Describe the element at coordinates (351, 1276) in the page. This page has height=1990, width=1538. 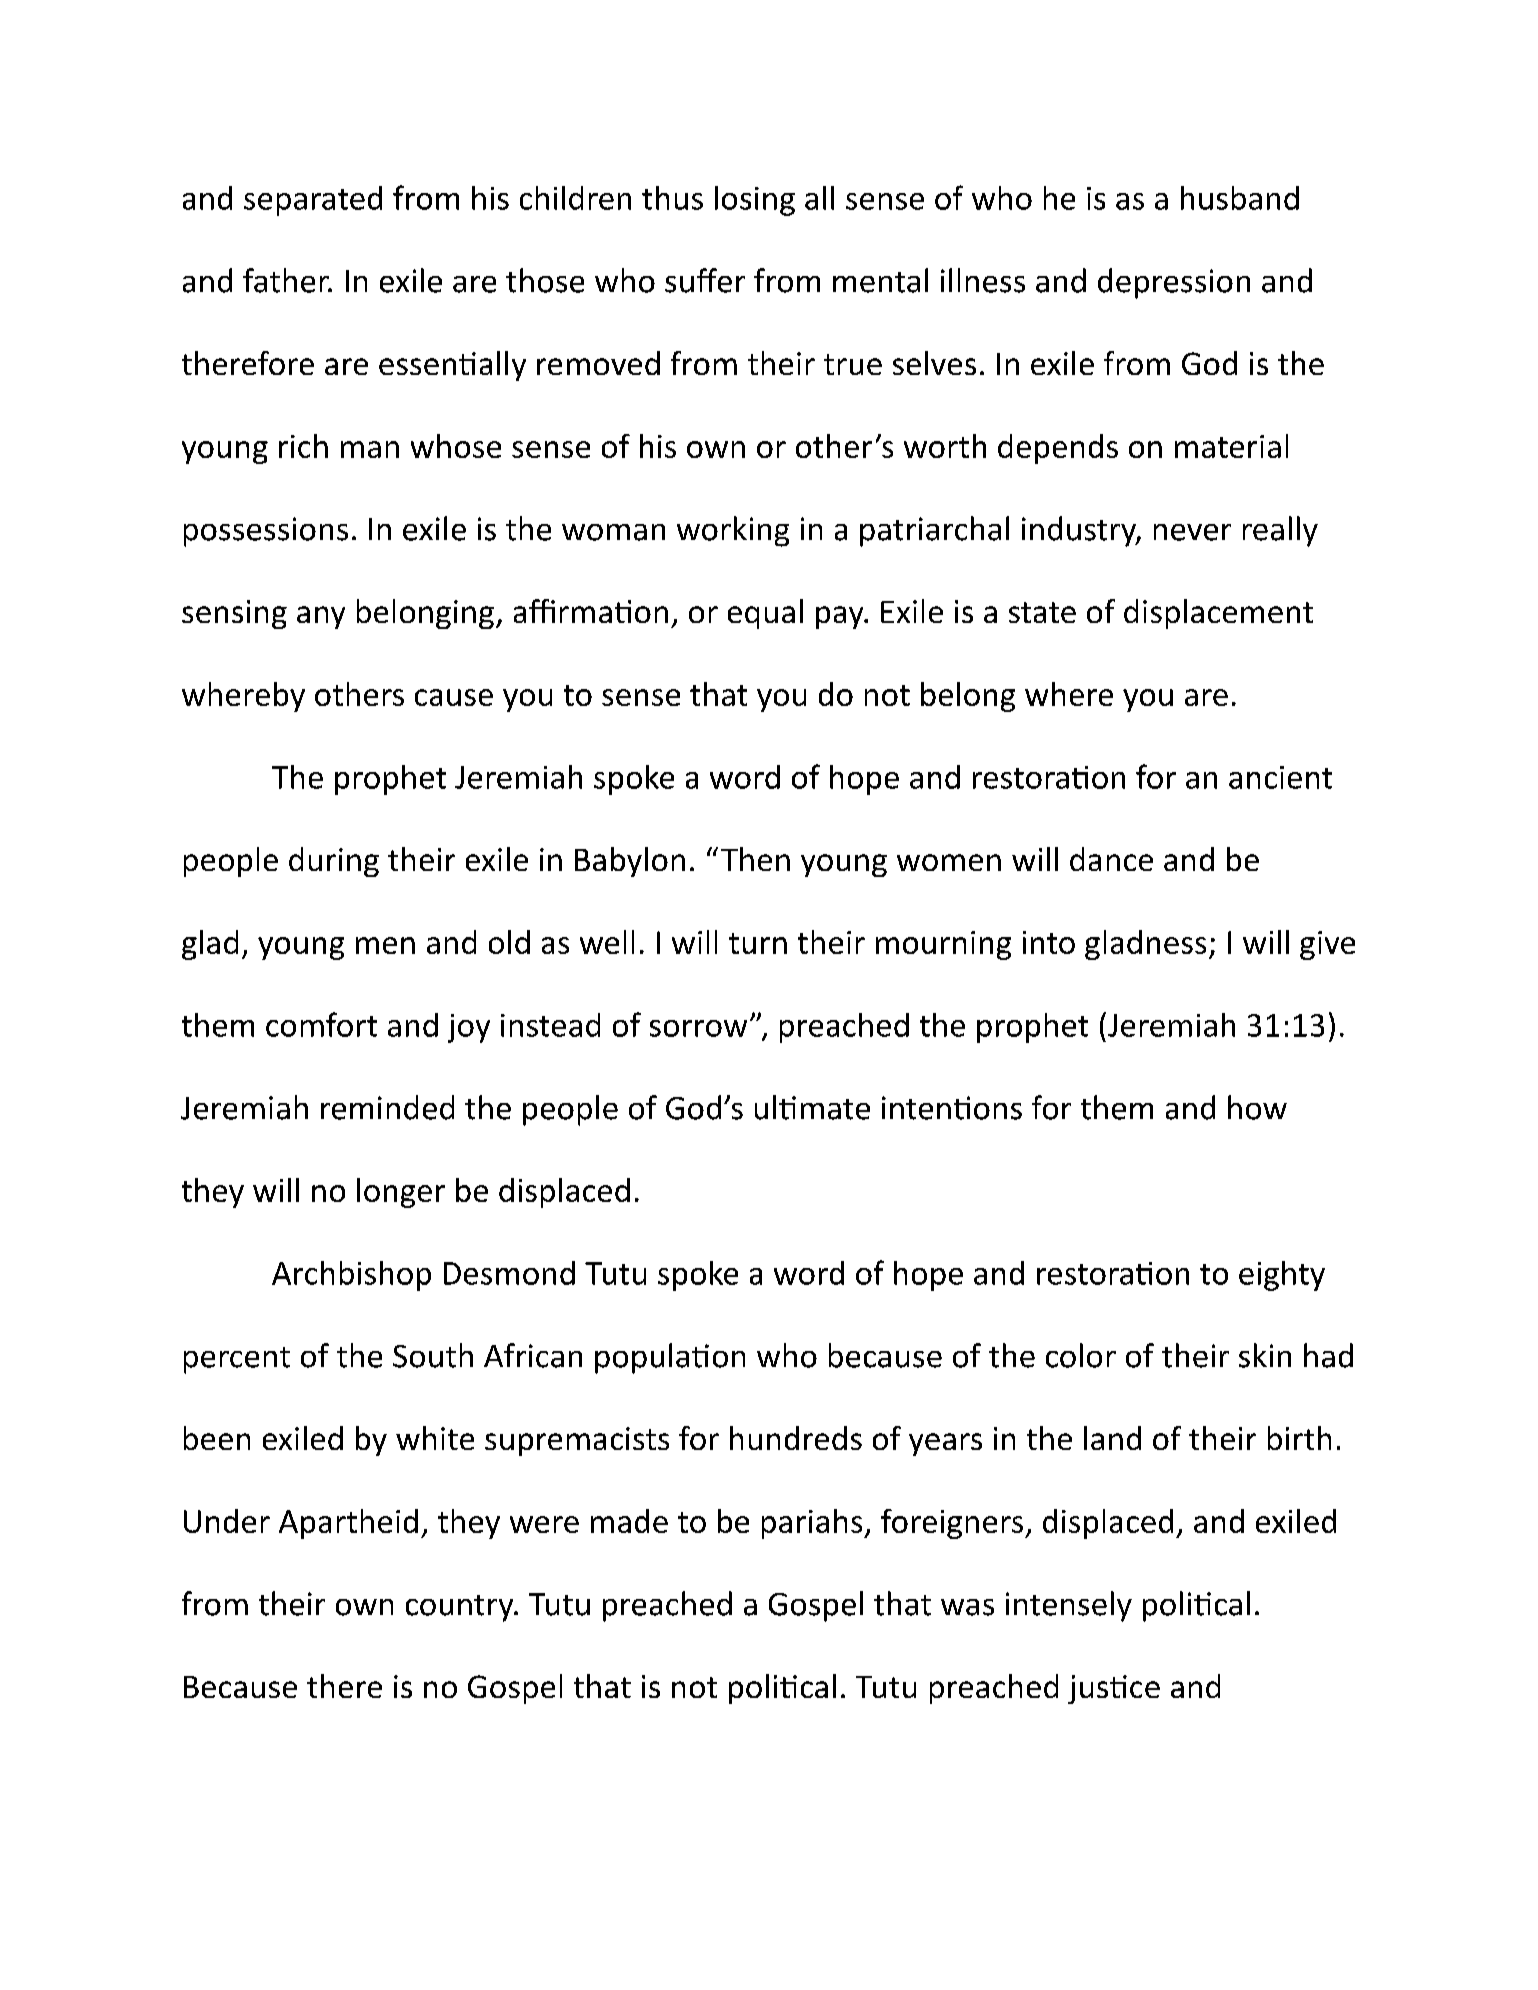
I see `Archbishop` at that location.
